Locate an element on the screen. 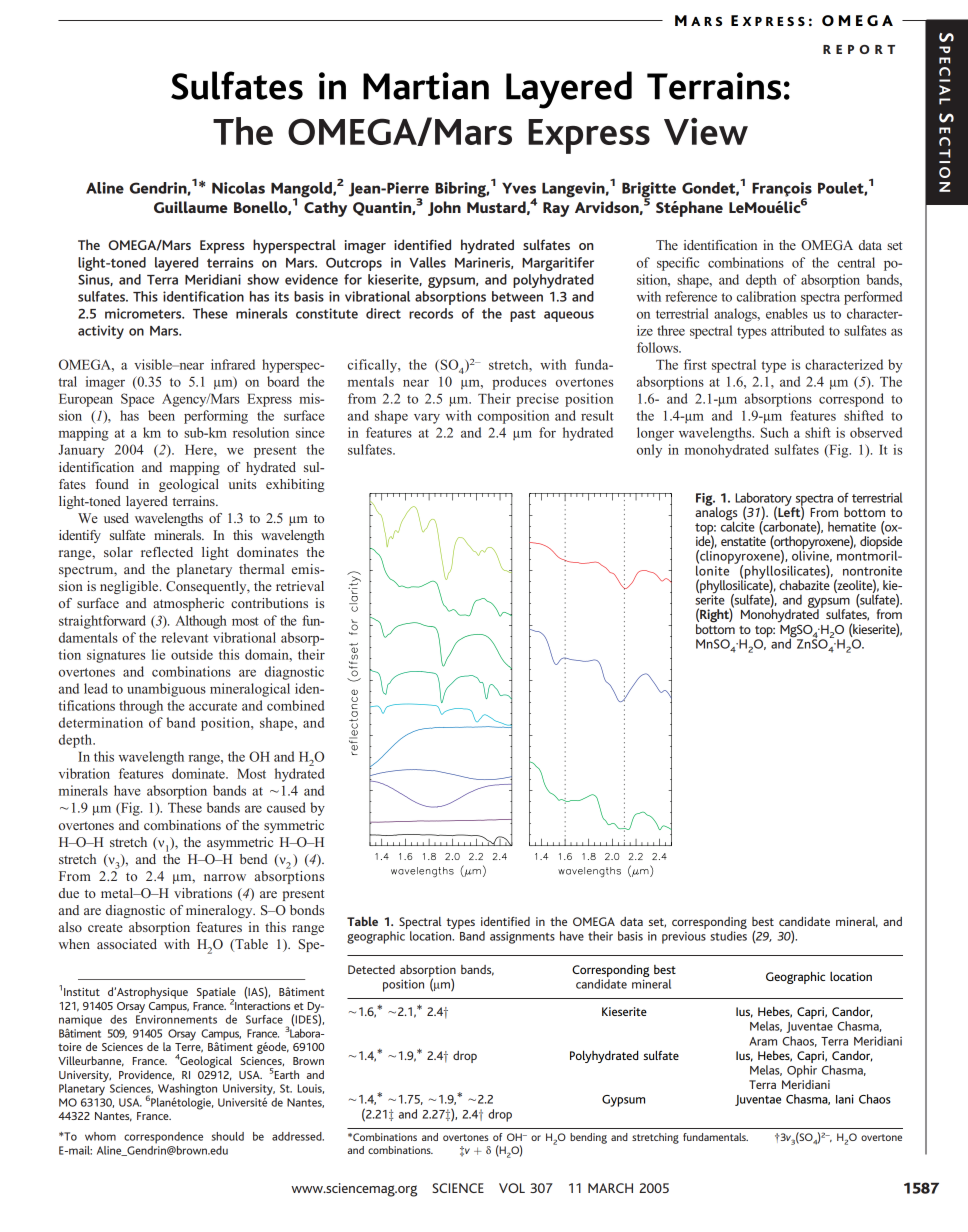 Image resolution: width=968 pixels, height=1232 pixels. attributed is located at coordinates (797, 330).
